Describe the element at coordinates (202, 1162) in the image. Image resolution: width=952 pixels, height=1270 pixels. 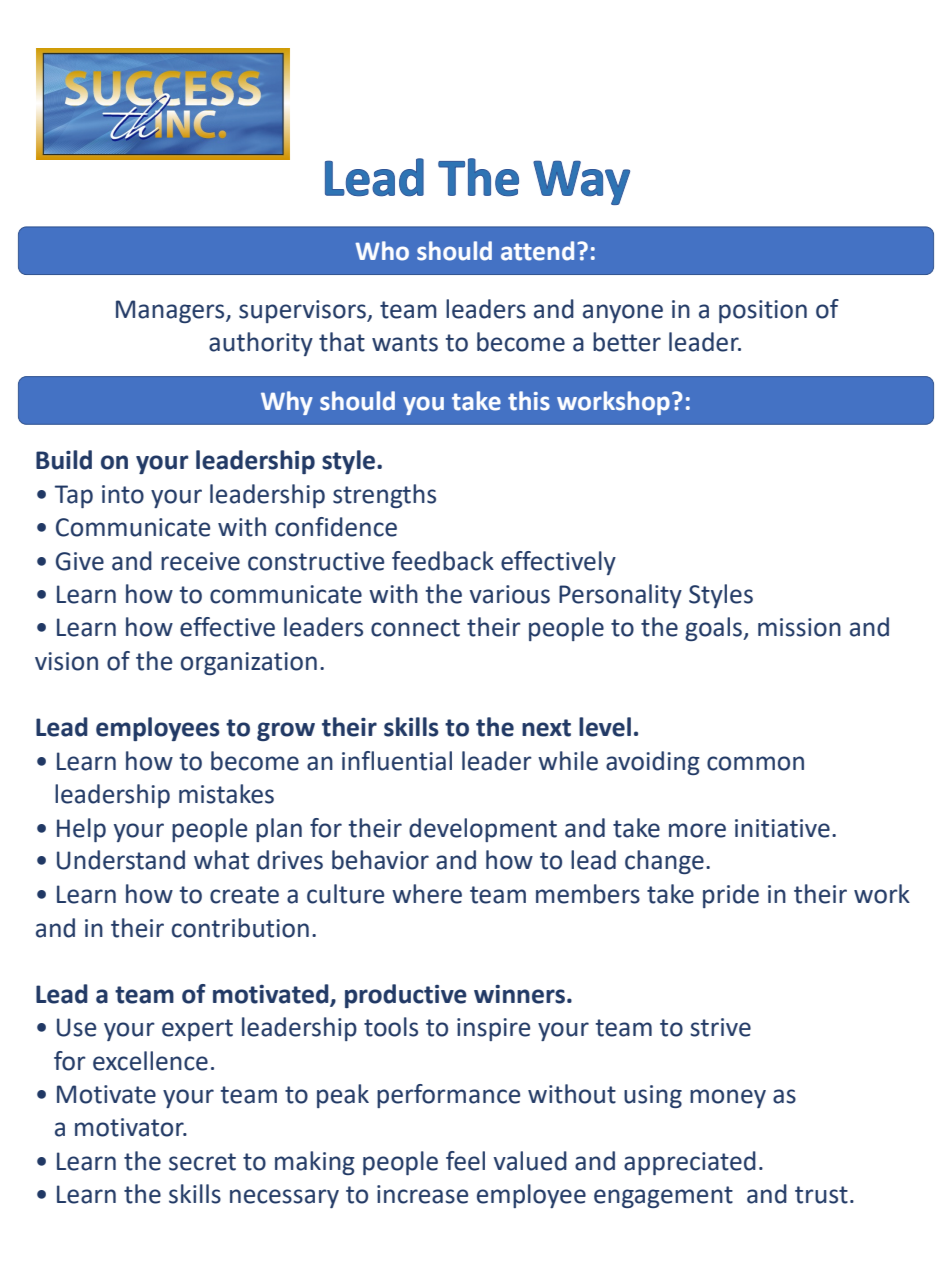
I see `secret` at that location.
